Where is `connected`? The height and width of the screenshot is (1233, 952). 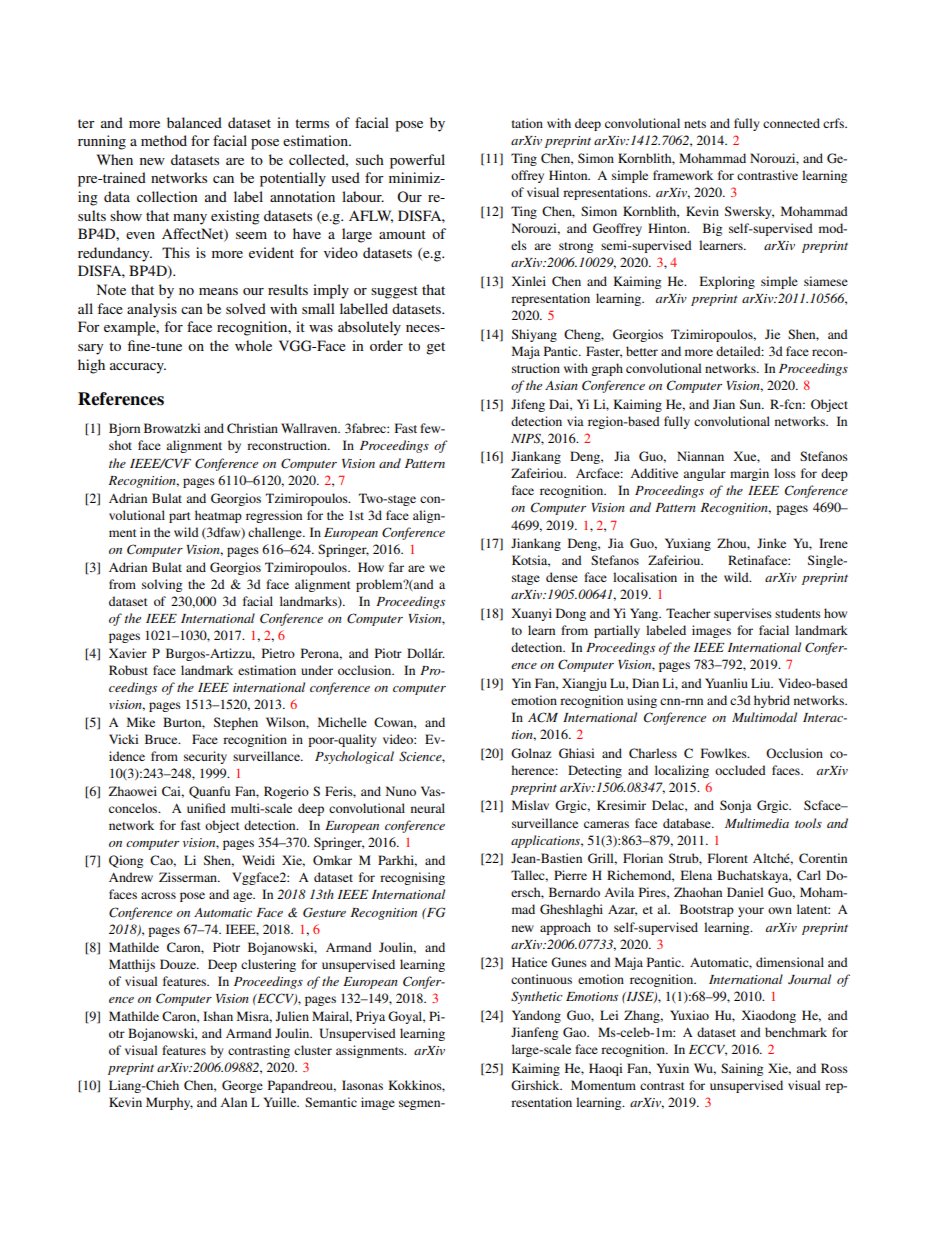 connected is located at coordinates (791, 123).
